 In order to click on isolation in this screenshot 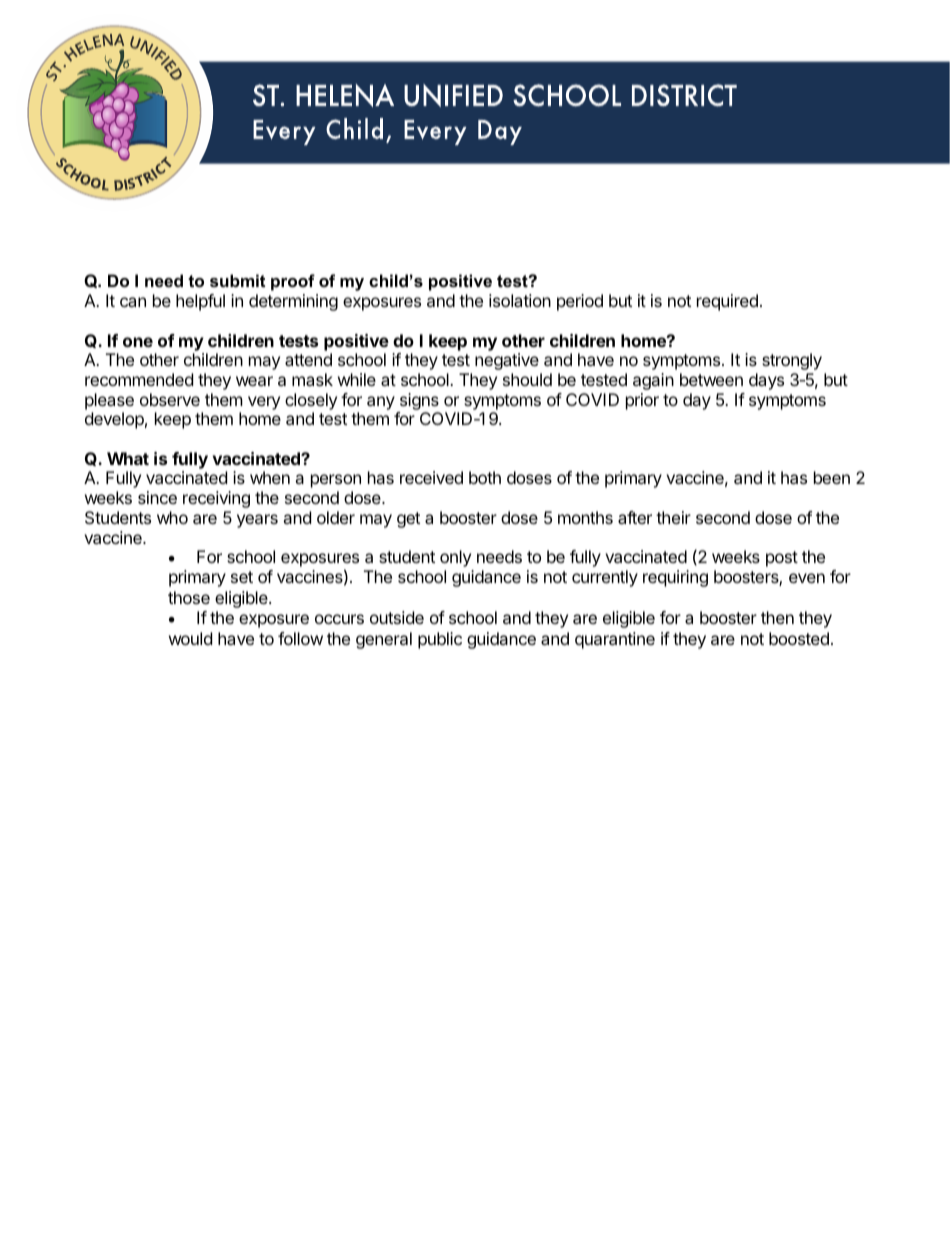, I will do `click(520, 300)`.
